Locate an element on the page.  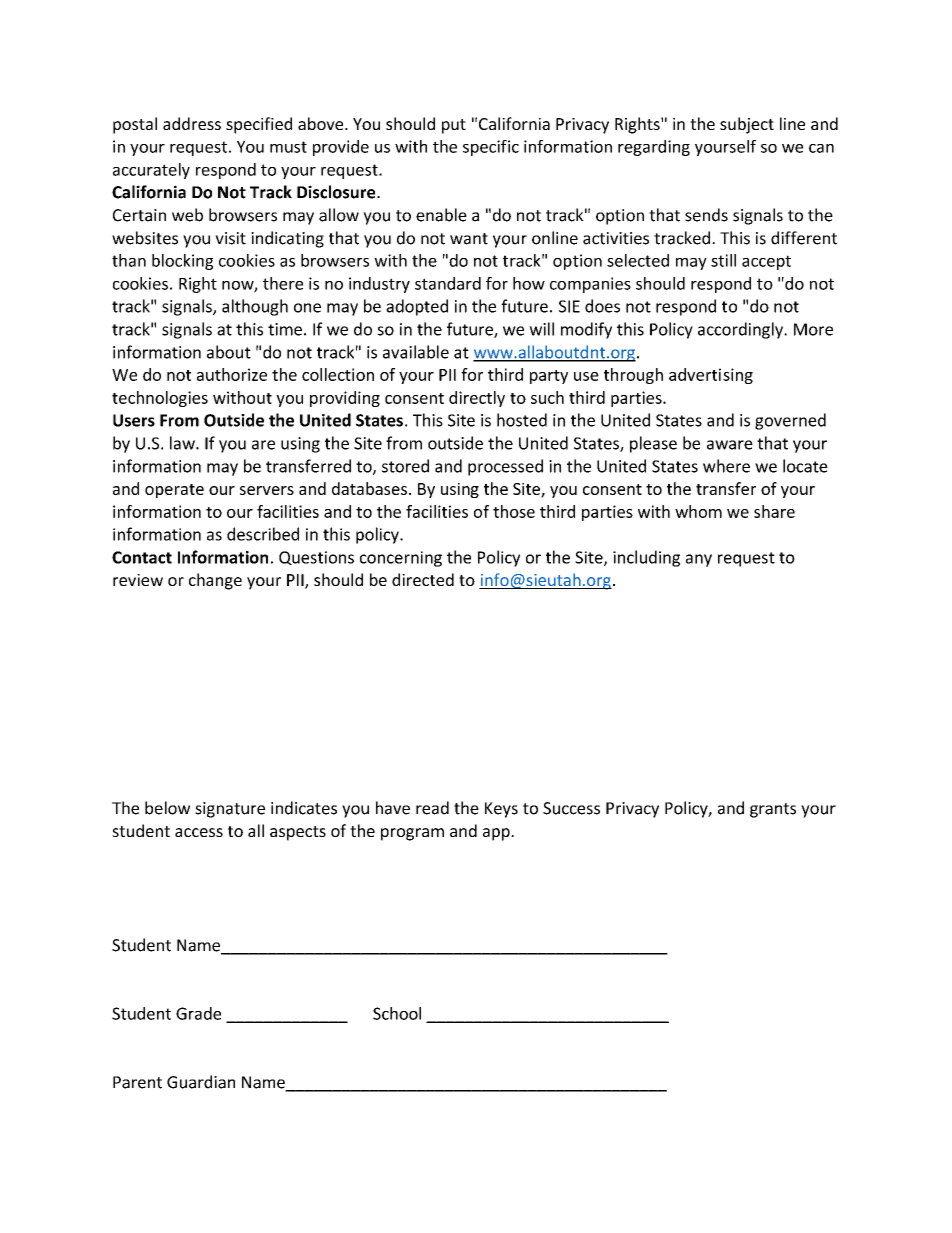
change is located at coordinates (215, 581).
